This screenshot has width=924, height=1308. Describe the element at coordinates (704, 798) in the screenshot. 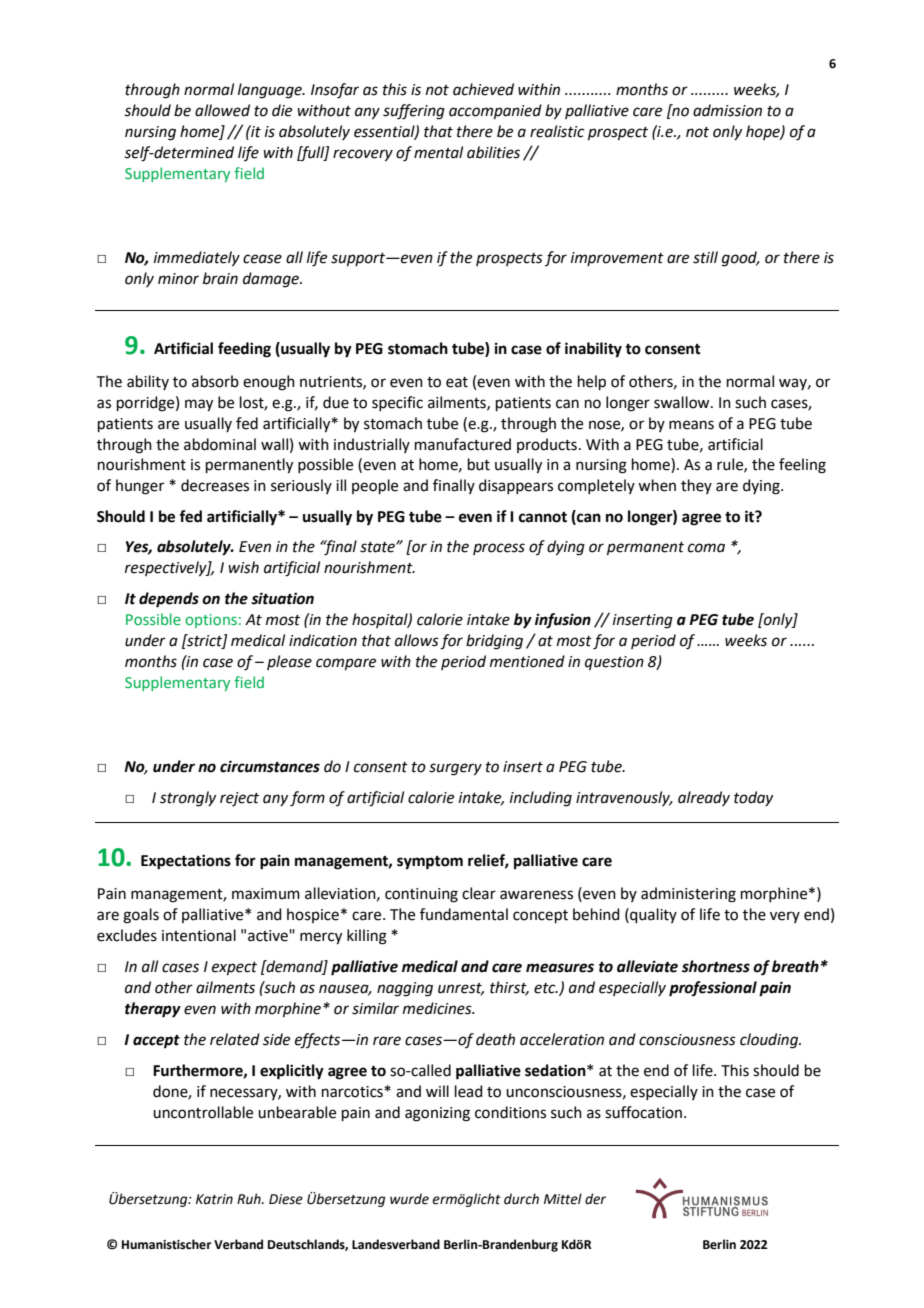

I see `already` at that location.
